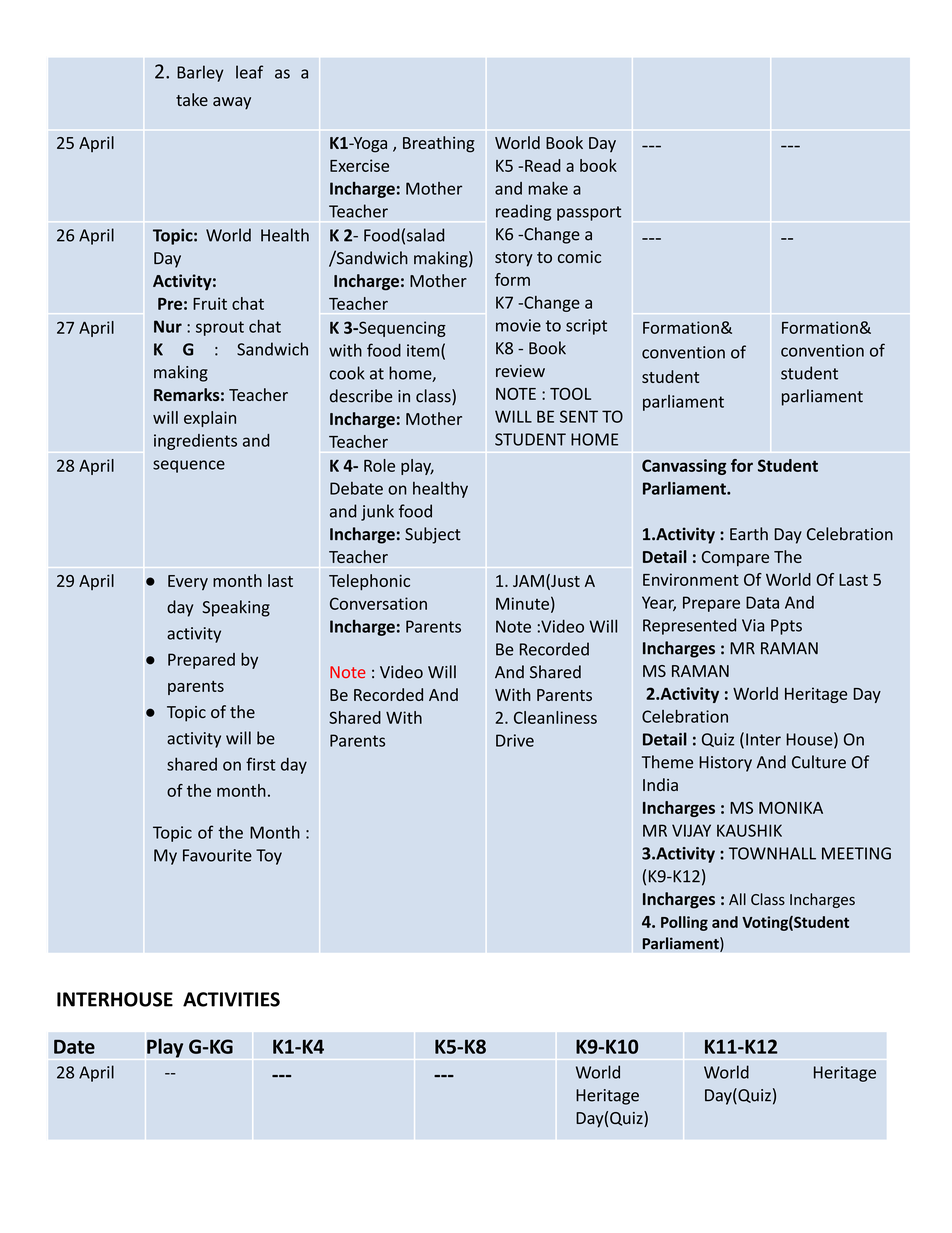 This document has width=952, height=1233. I want to click on Compare, so click(735, 558).
